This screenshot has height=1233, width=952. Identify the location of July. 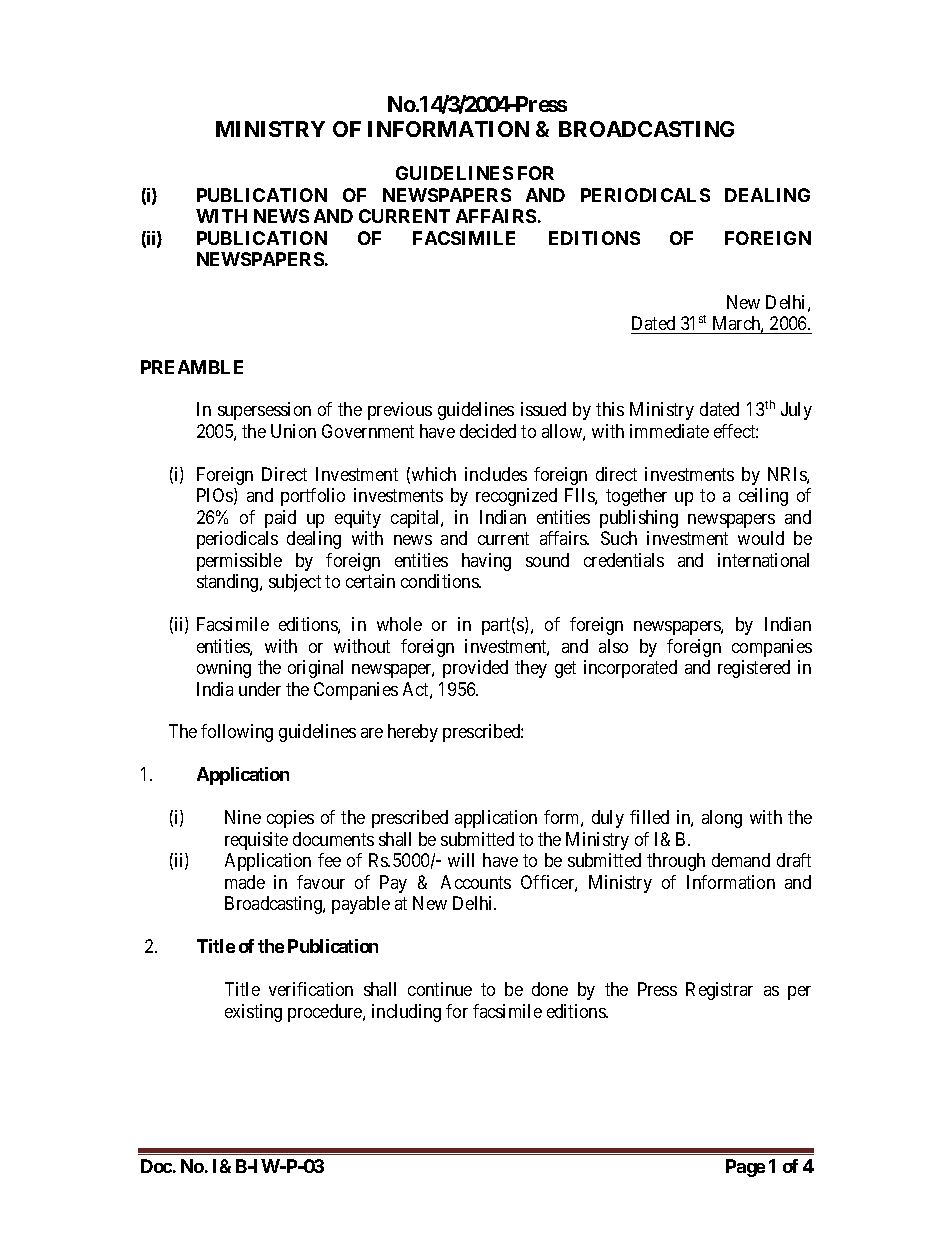
(796, 411).
